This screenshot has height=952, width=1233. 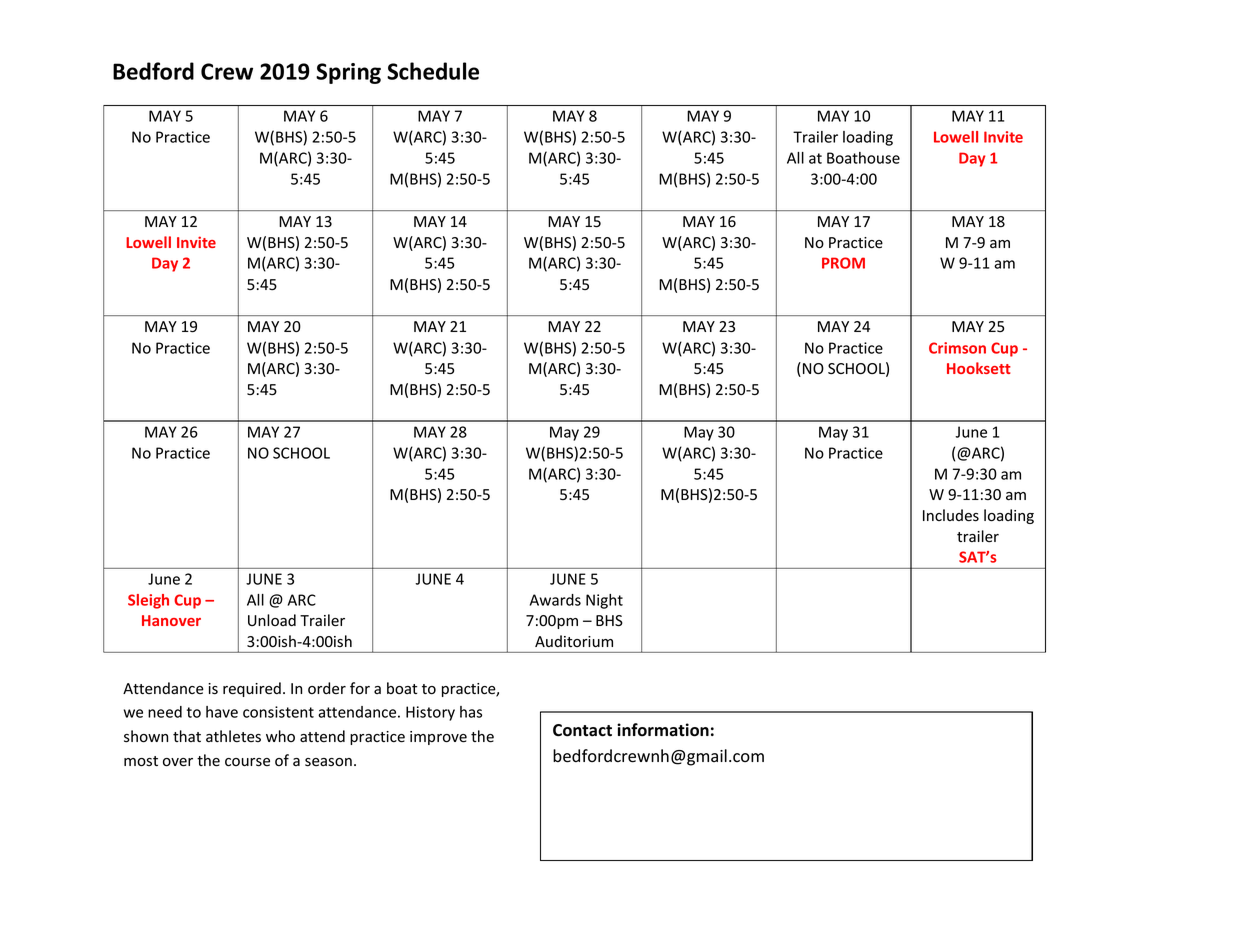 I want to click on information, so click(x=663, y=730).
